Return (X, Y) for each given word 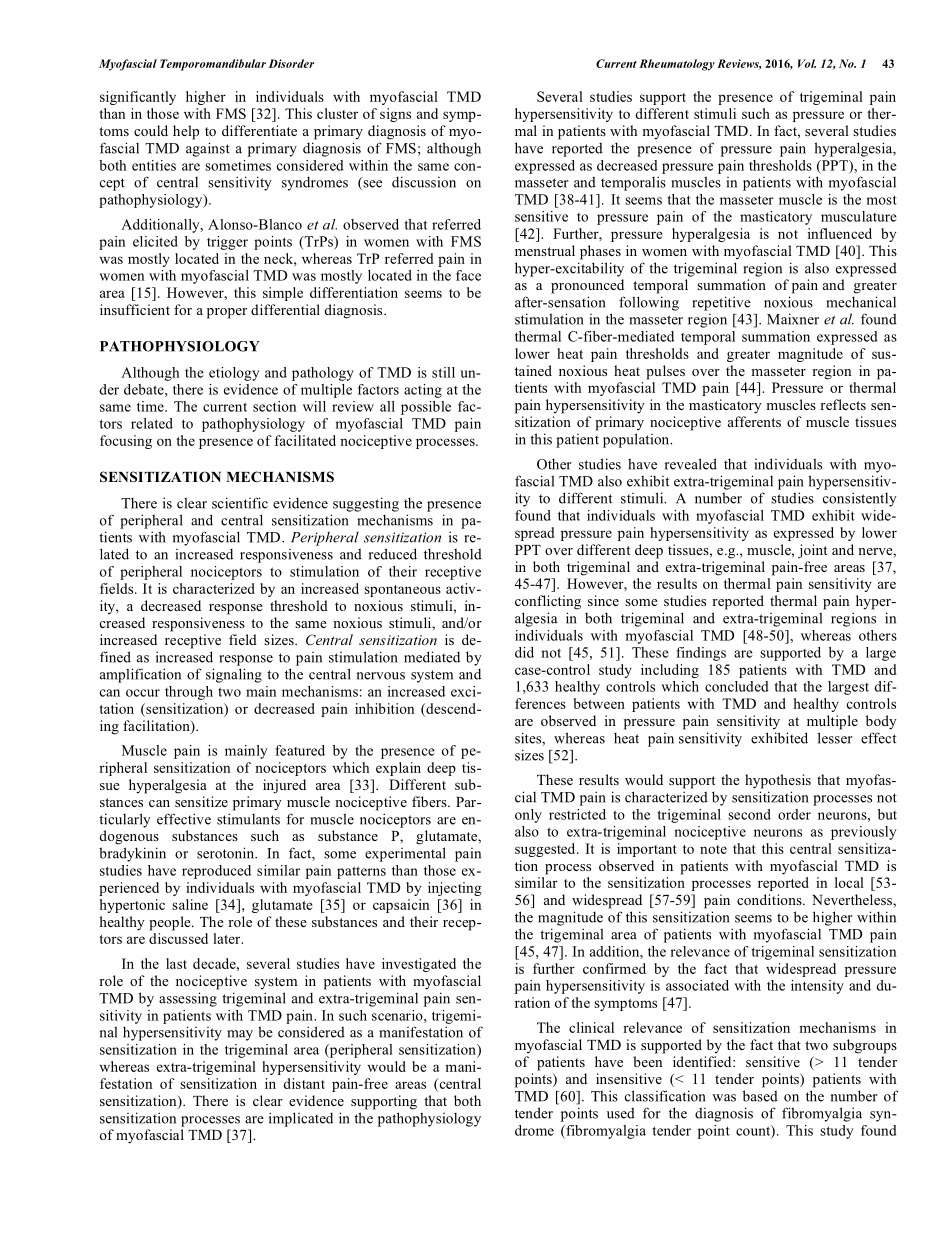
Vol (807, 63)
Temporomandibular (213, 65)
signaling (234, 675)
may (240, 1035)
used (621, 1113)
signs (395, 115)
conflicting (548, 602)
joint (812, 551)
